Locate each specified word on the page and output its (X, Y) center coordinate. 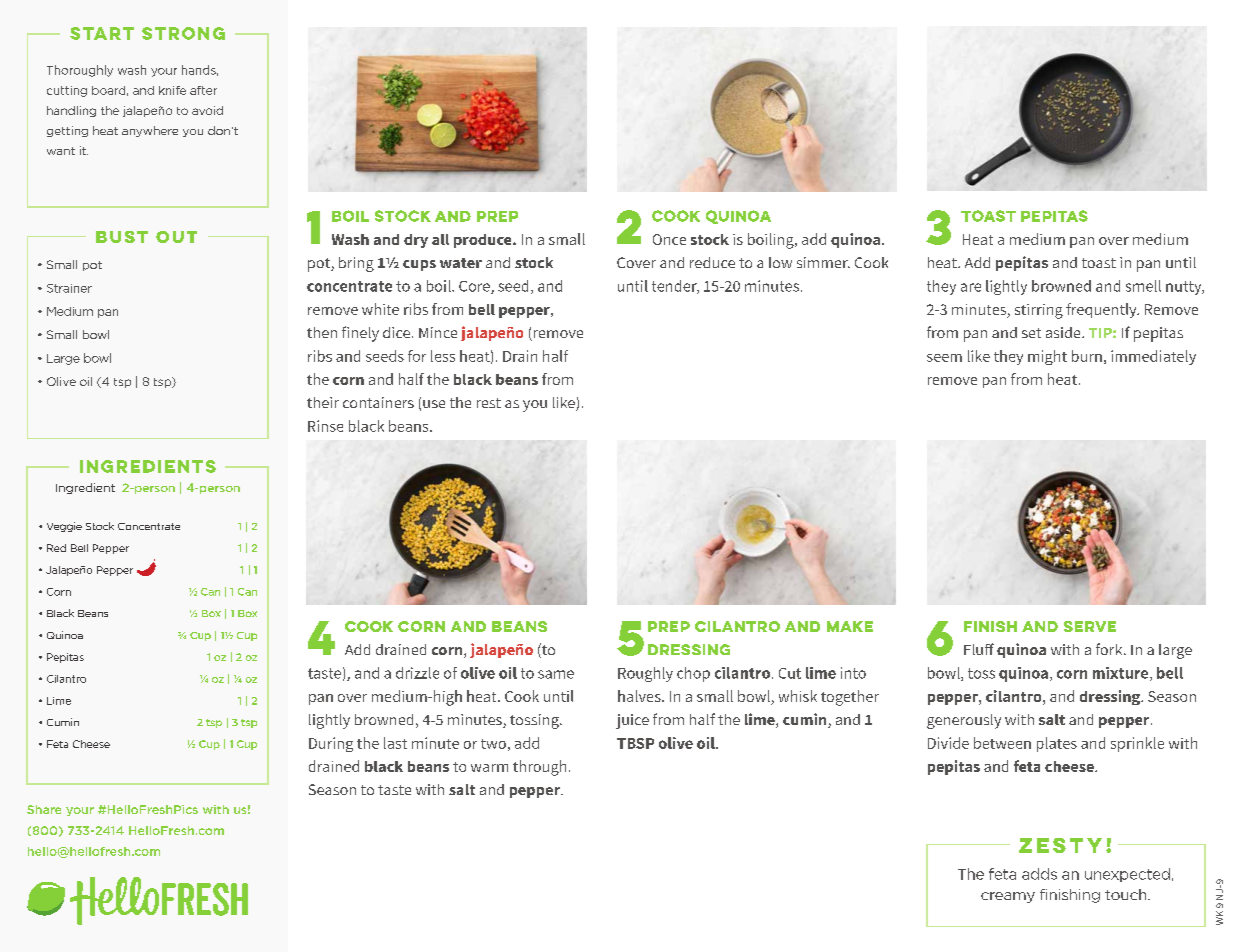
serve (1090, 626)
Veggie (64, 527)
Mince (438, 332)
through (539, 768)
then (322, 332)
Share (44, 809)
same (556, 674)
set (1031, 333)
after (203, 90)
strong (183, 33)
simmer (823, 262)
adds (1039, 874)
